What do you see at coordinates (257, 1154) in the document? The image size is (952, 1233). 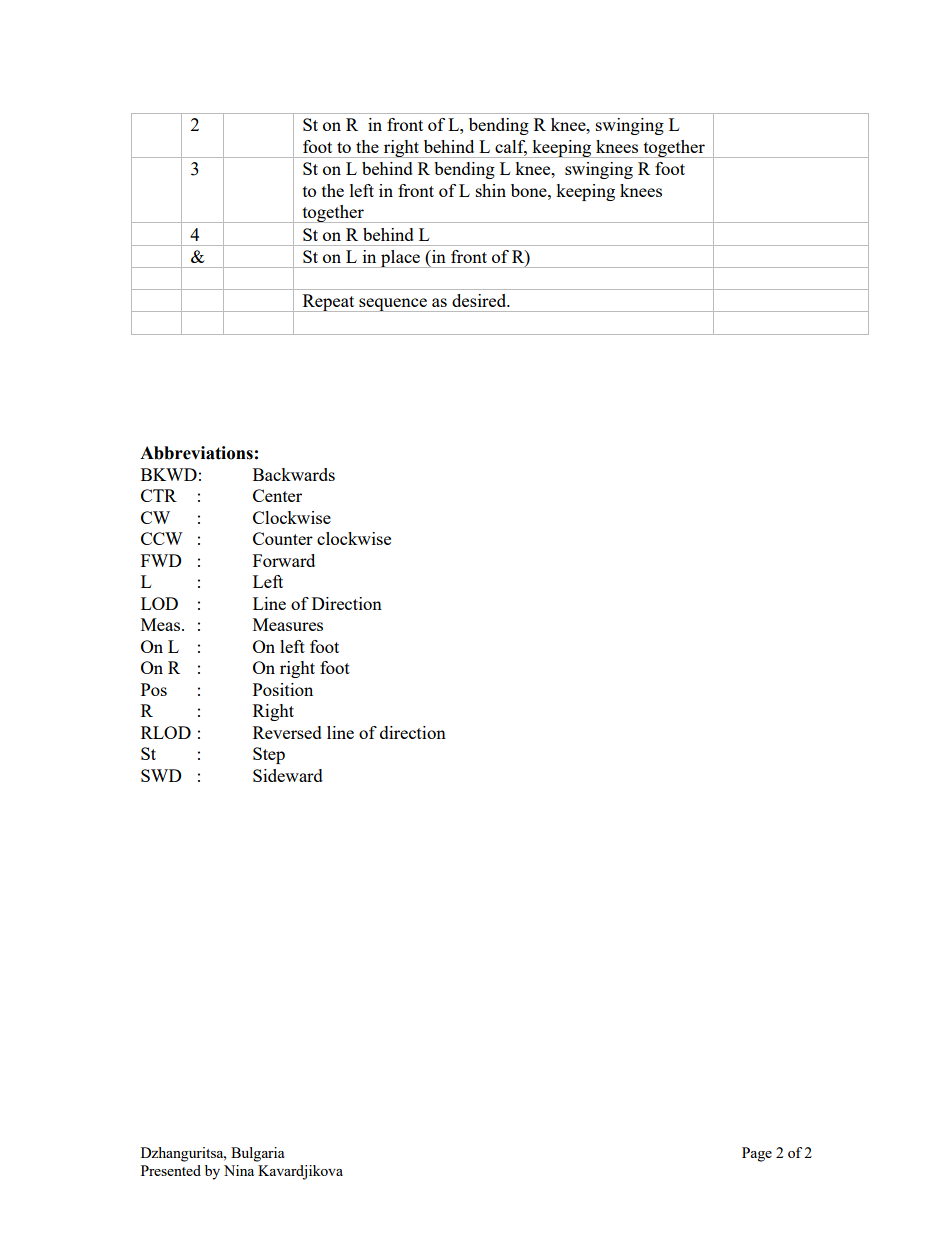 I see `Bulgaria` at bounding box center [257, 1154].
